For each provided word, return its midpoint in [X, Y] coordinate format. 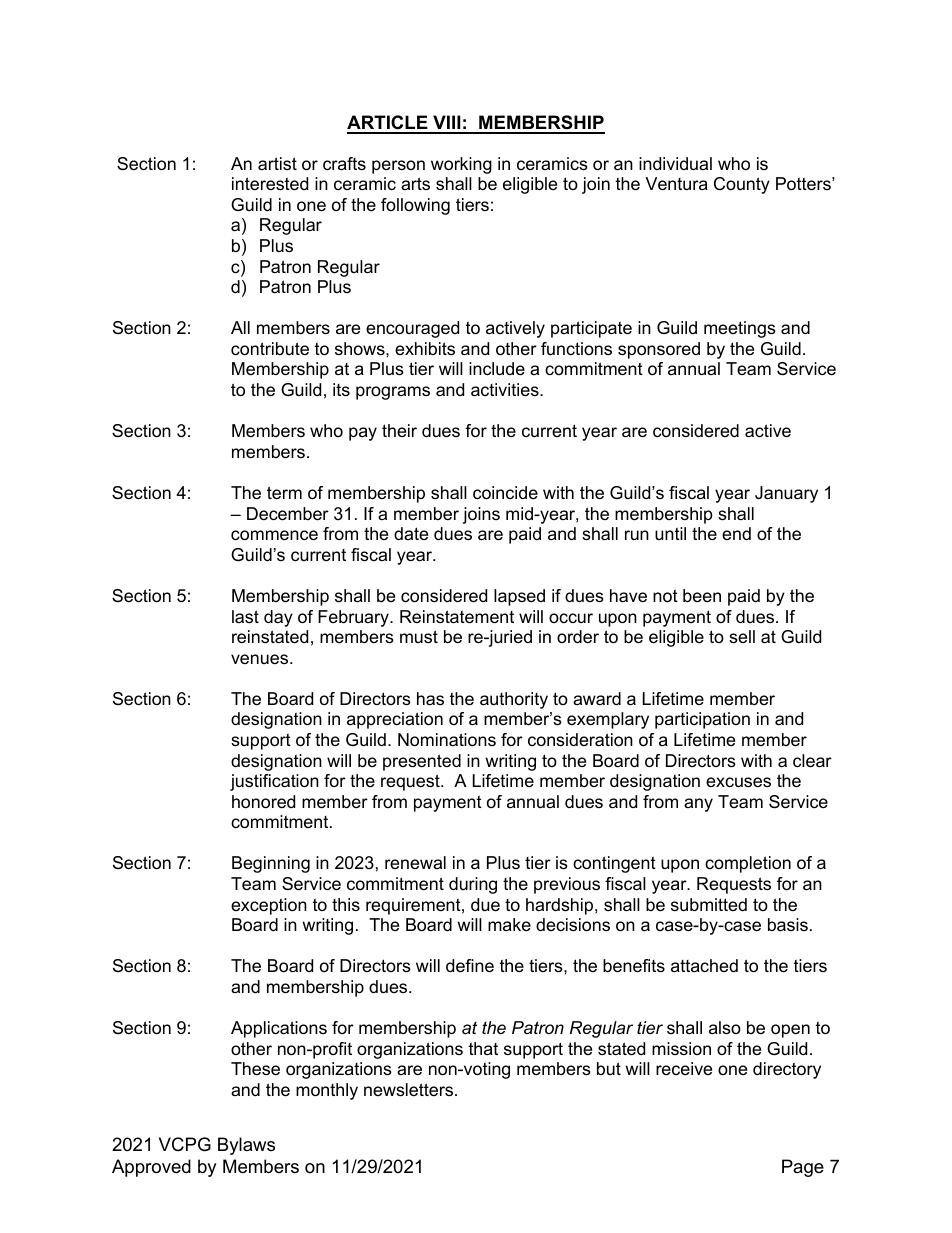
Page [803, 1168]
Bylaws [246, 1146]
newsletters [408, 1090]
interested [270, 184]
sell [742, 637]
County [742, 185]
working [461, 165]
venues [261, 659]
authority [514, 700]
